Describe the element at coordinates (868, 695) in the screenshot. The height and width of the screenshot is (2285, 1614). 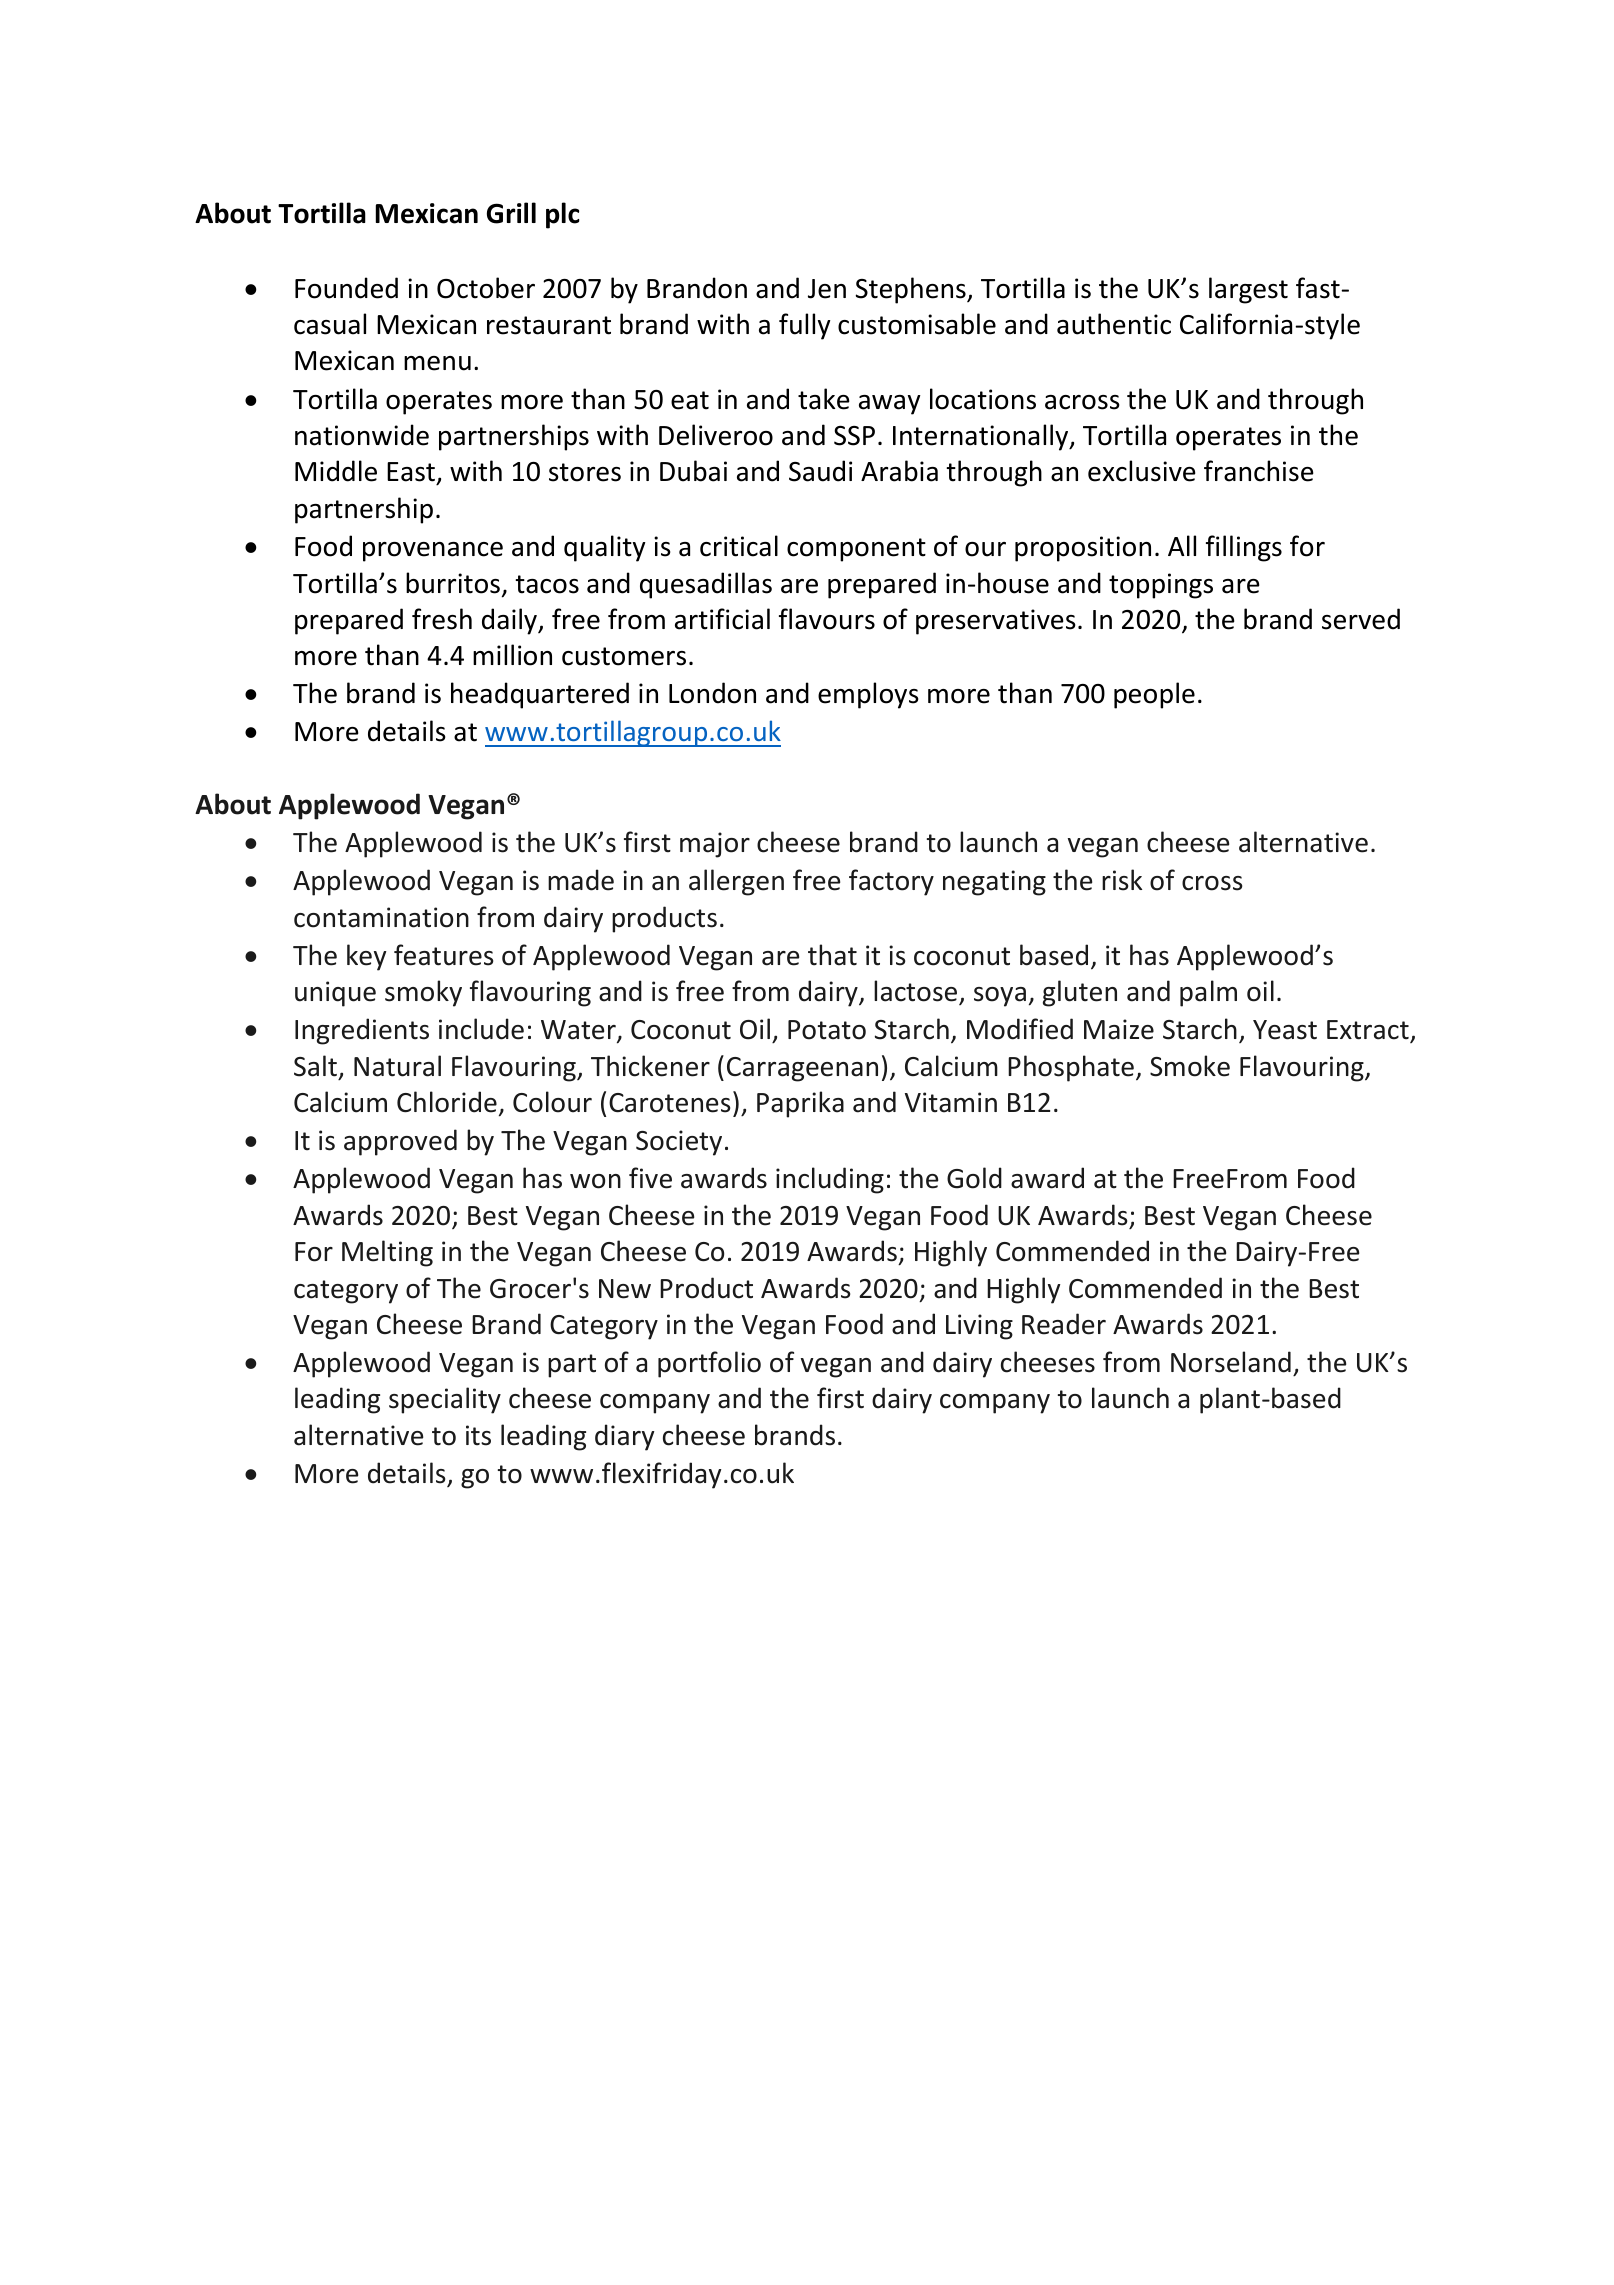
I see `employs` at that location.
